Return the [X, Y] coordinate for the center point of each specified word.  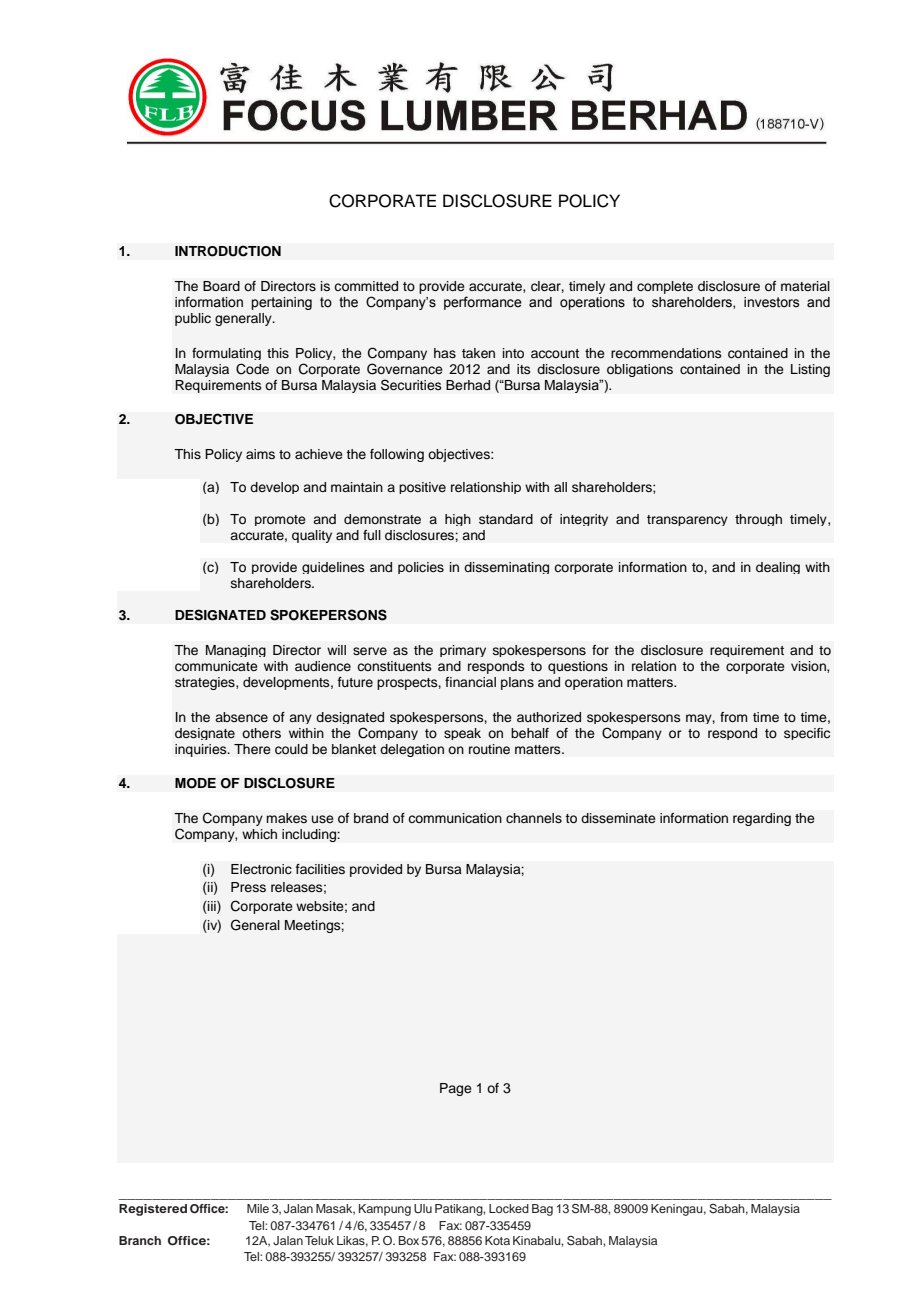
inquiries [202, 750]
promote [280, 520]
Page [456, 1089]
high [458, 520]
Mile [258, 1208]
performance [483, 303]
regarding [762, 819]
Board [221, 286]
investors [771, 302]
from [733, 717]
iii [212, 907]
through [758, 520]
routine [489, 749]
